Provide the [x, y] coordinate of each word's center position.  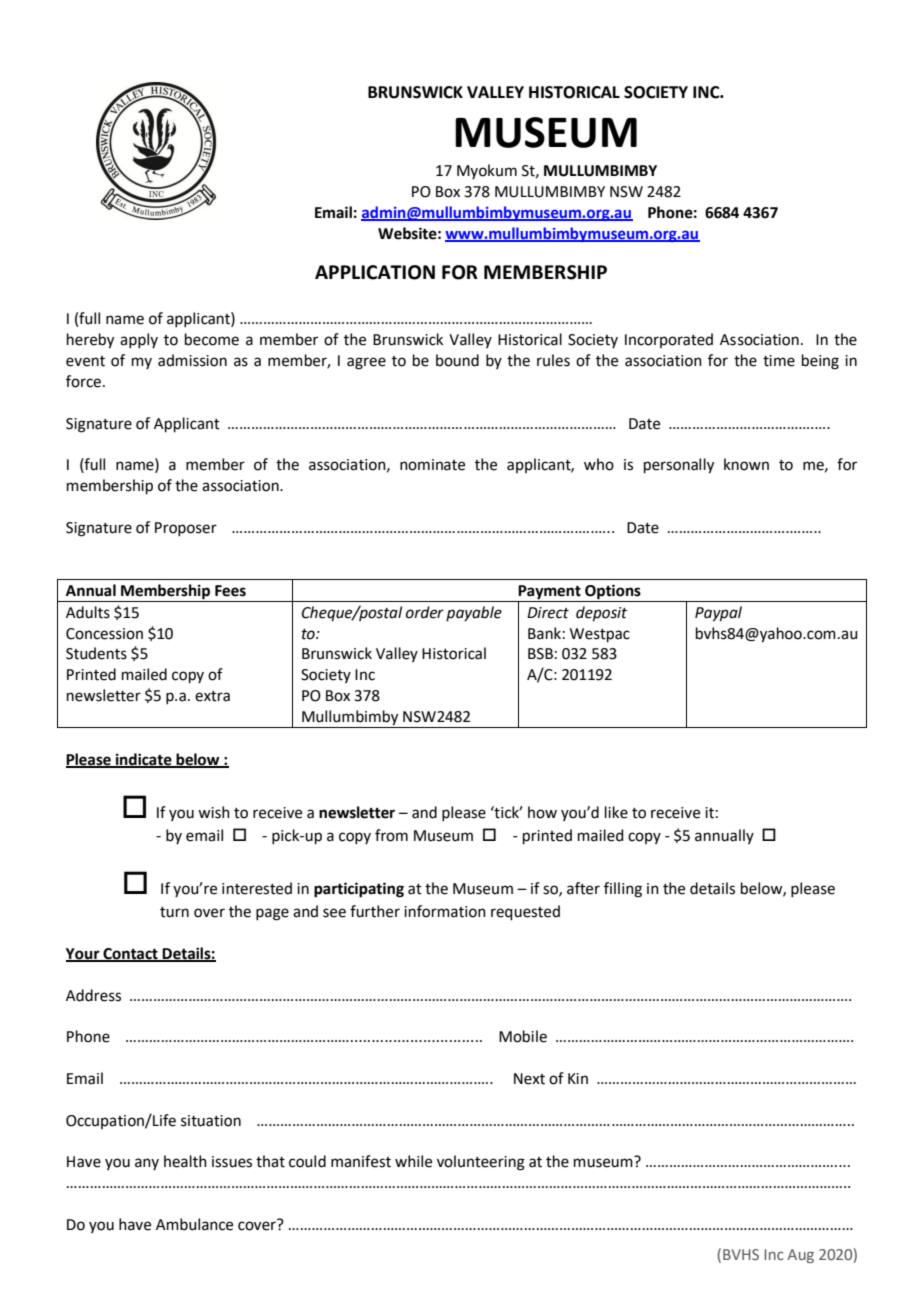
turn [174, 912]
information [445, 911]
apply [139, 340]
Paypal [718, 614]
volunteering [481, 1163]
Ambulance [194, 1224]
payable [474, 613]
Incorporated [669, 340]
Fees [230, 591]
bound [457, 360]
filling [623, 890]
